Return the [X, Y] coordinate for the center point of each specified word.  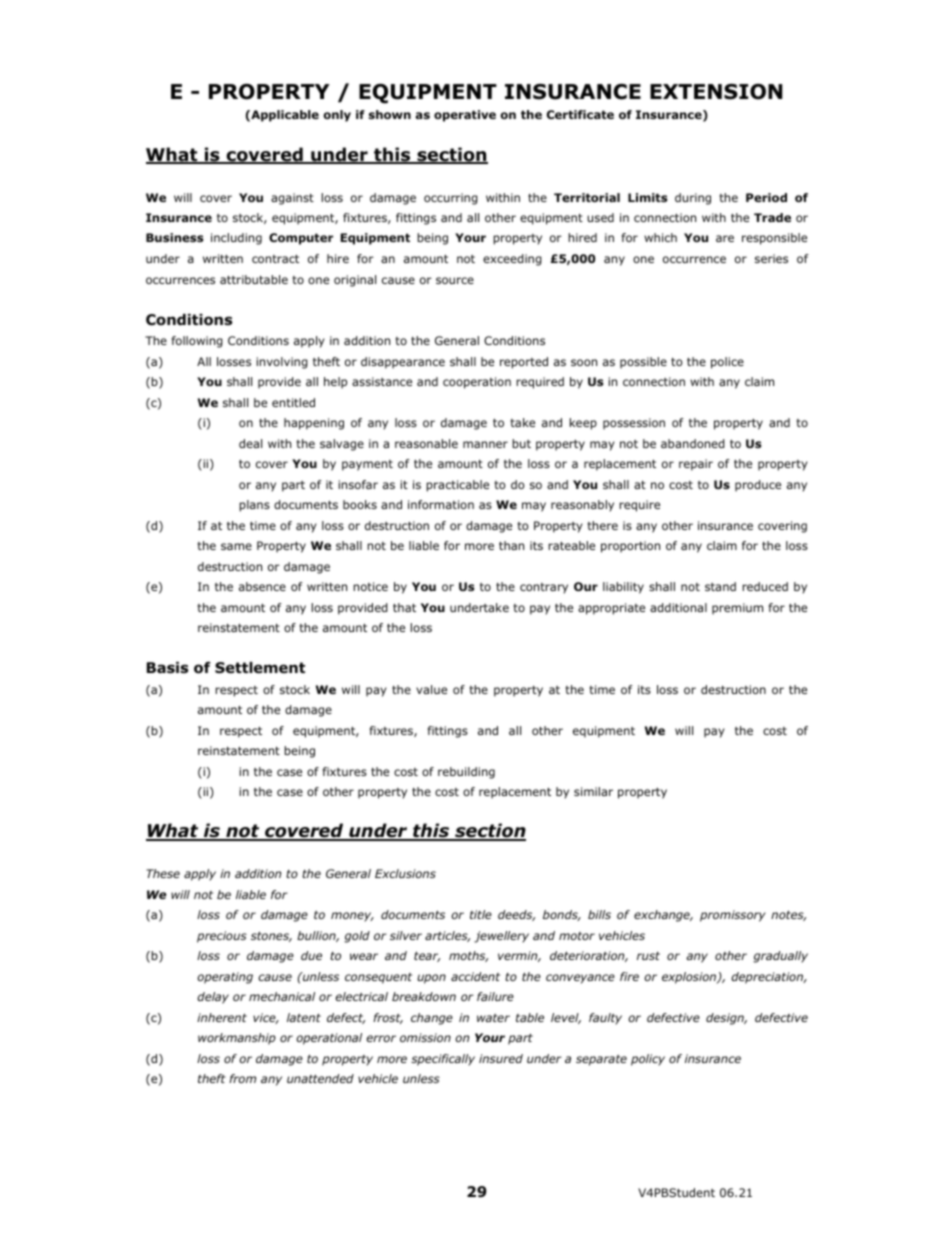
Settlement [260, 668]
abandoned [693, 443]
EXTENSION [716, 92]
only [337, 116]
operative [465, 116]
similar [593, 791]
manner [485, 444]
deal [250, 443]
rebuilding [466, 773]
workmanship [237, 1039]
